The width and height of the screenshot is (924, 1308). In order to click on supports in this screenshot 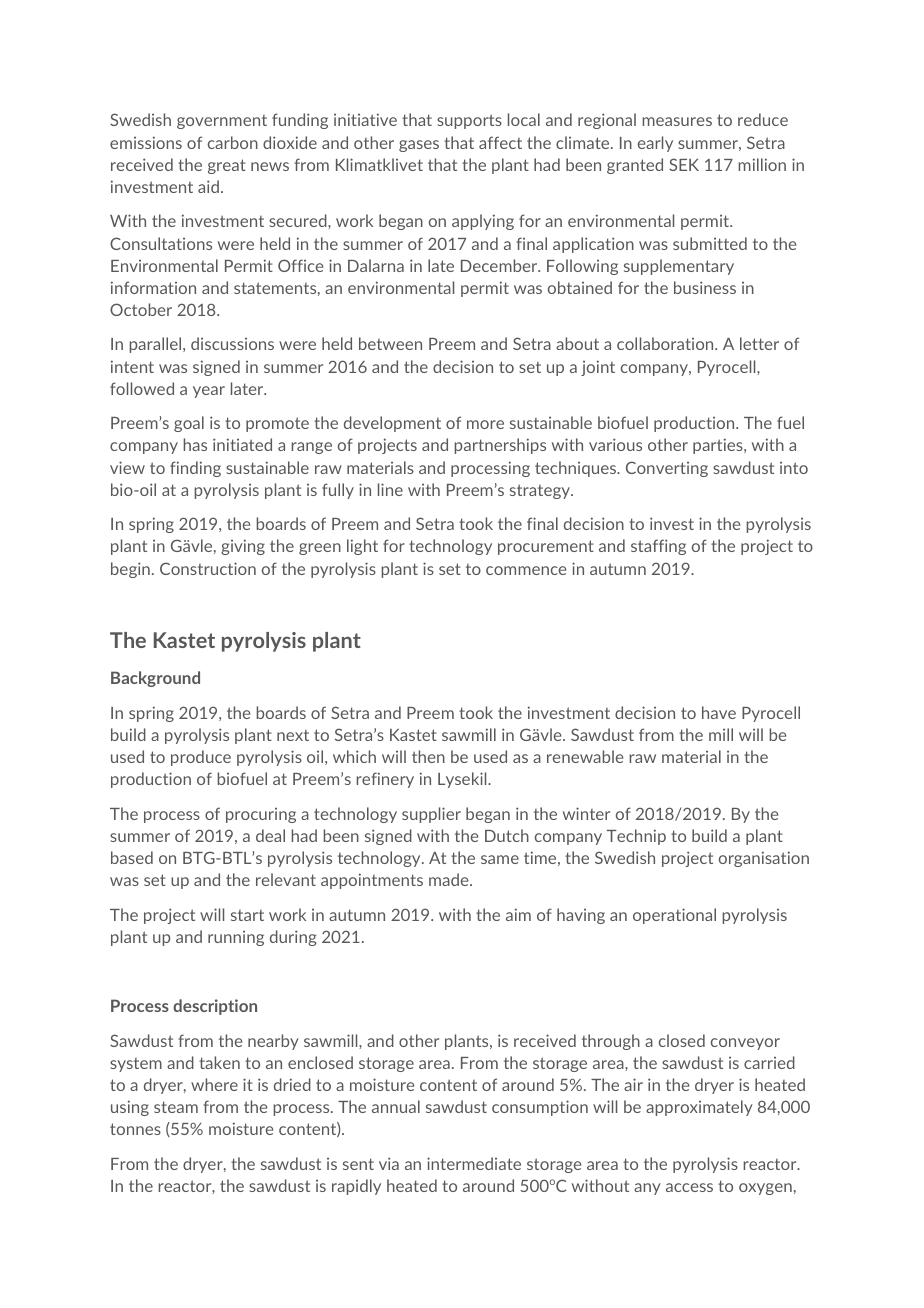, I will do `click(469, 121)`.
